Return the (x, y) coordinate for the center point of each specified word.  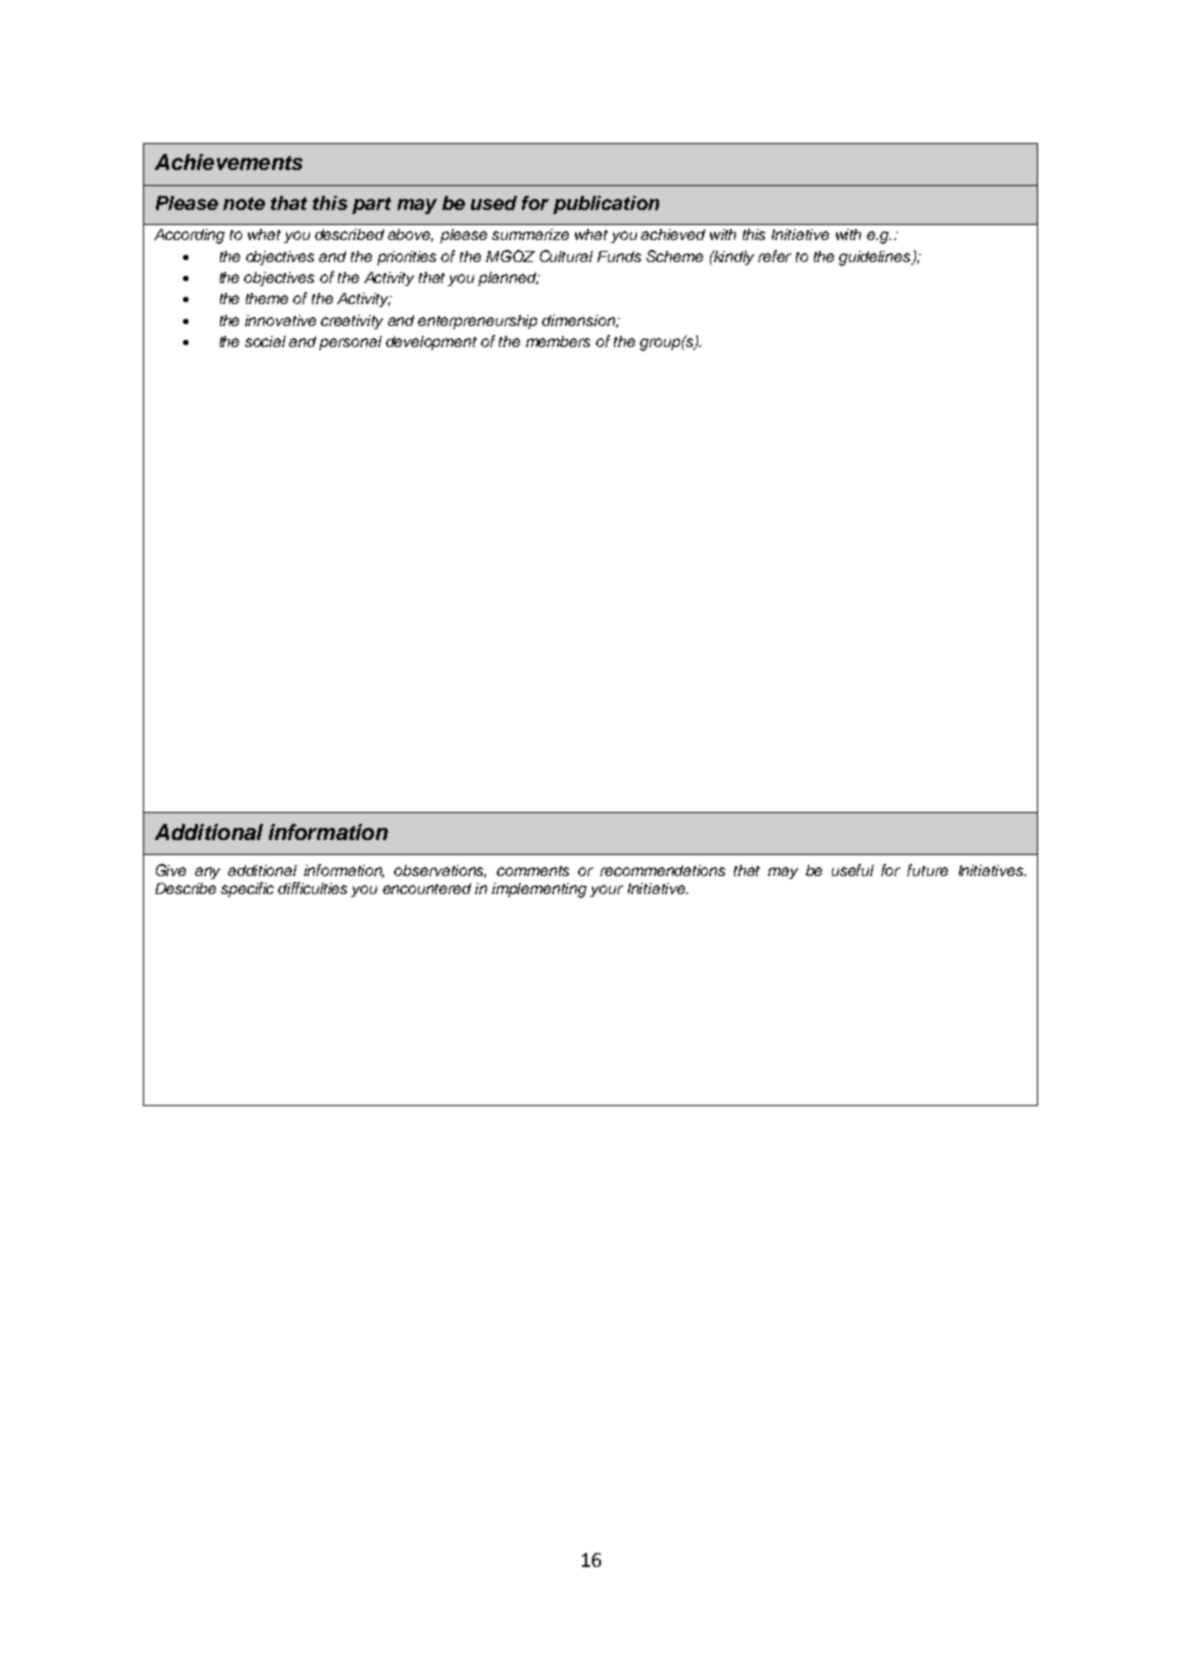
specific (247, 889)
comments (533, 871)
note (244, 203)
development (431, 343)
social (265, 341)
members (558, 341)
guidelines (876, 258)
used (494, 203)
